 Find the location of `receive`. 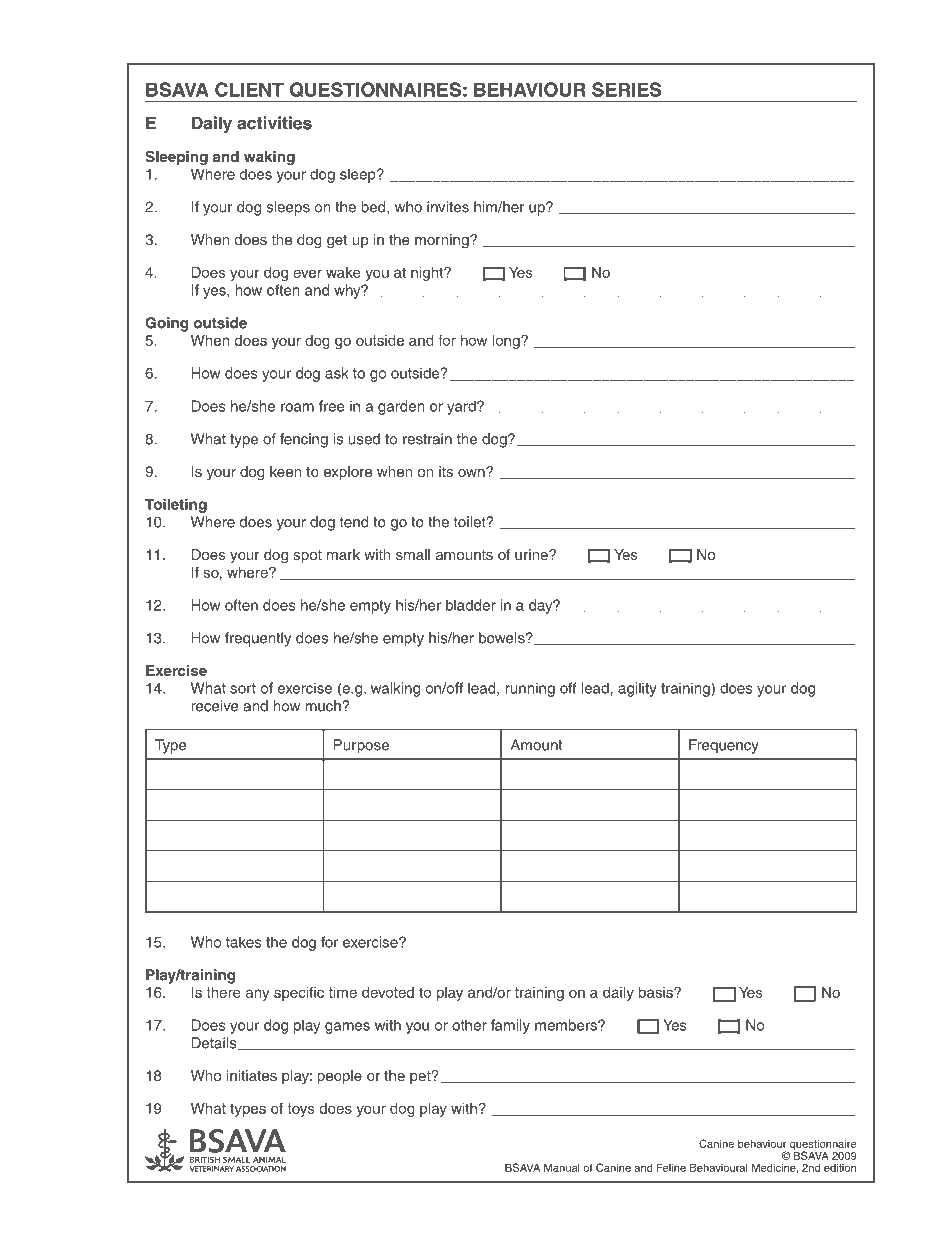

receive is located at coordinates (214, 706).
